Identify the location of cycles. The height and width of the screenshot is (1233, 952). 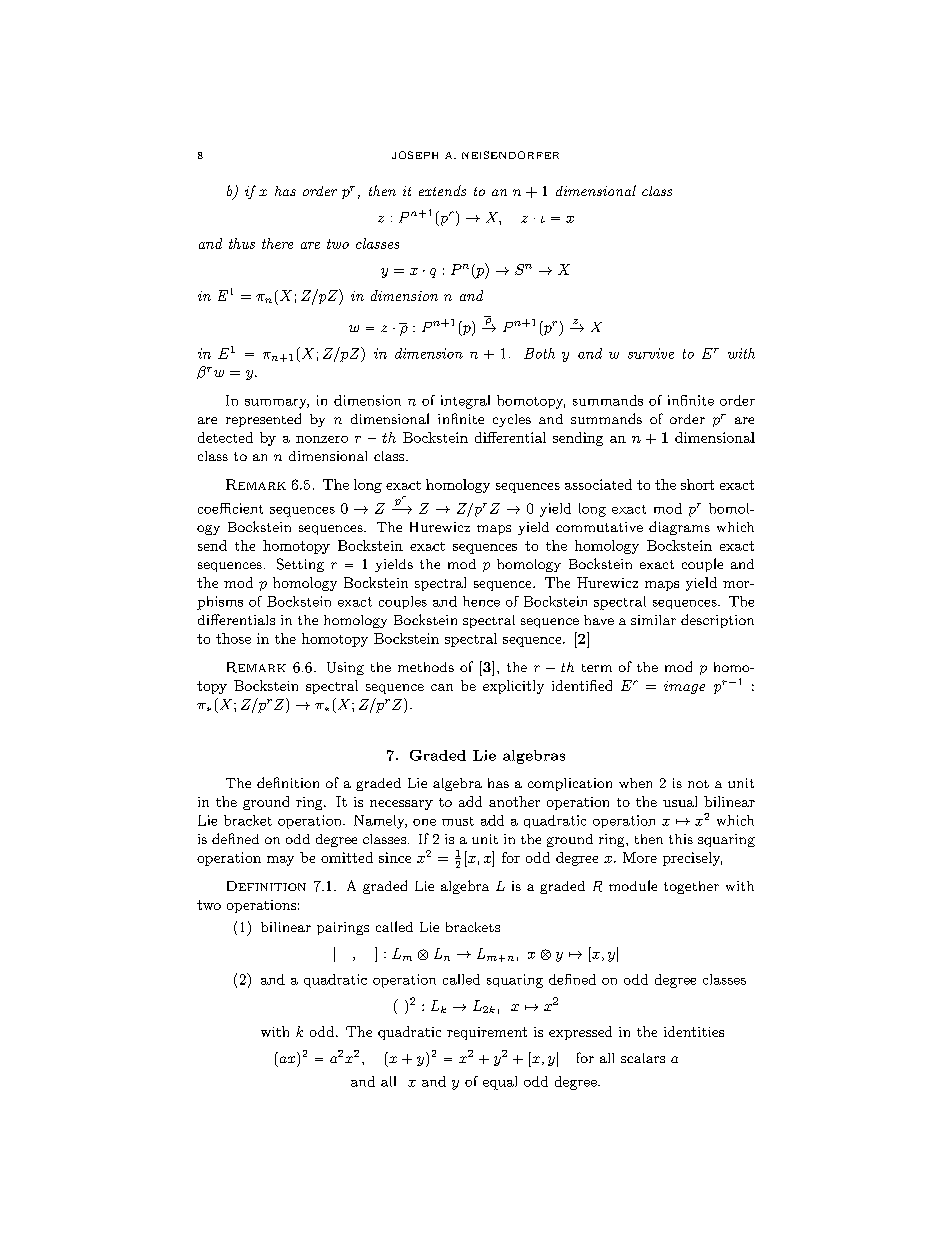
(512, 420).
